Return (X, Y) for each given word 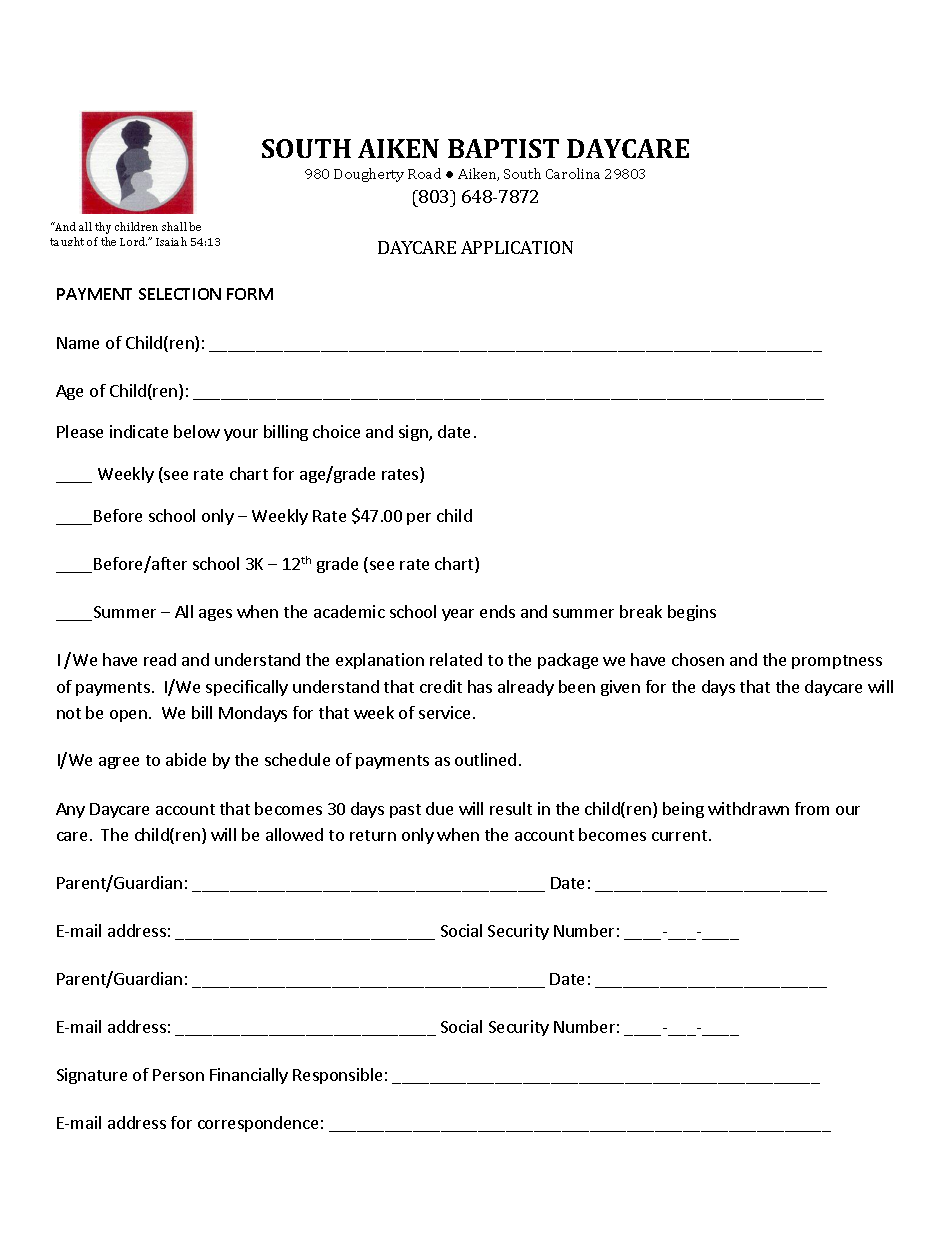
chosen (698, 659)
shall (174, 226)
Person (178, 1075)
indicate (139, 431)
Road (424, 173)
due (439, 808)
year (458, 615)
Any (70, 810)
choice (336, 431)
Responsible (337, 1076)
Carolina (573, 173)
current (679, 835)
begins (692, 613)
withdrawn (748, 808)
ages (215, 615)
